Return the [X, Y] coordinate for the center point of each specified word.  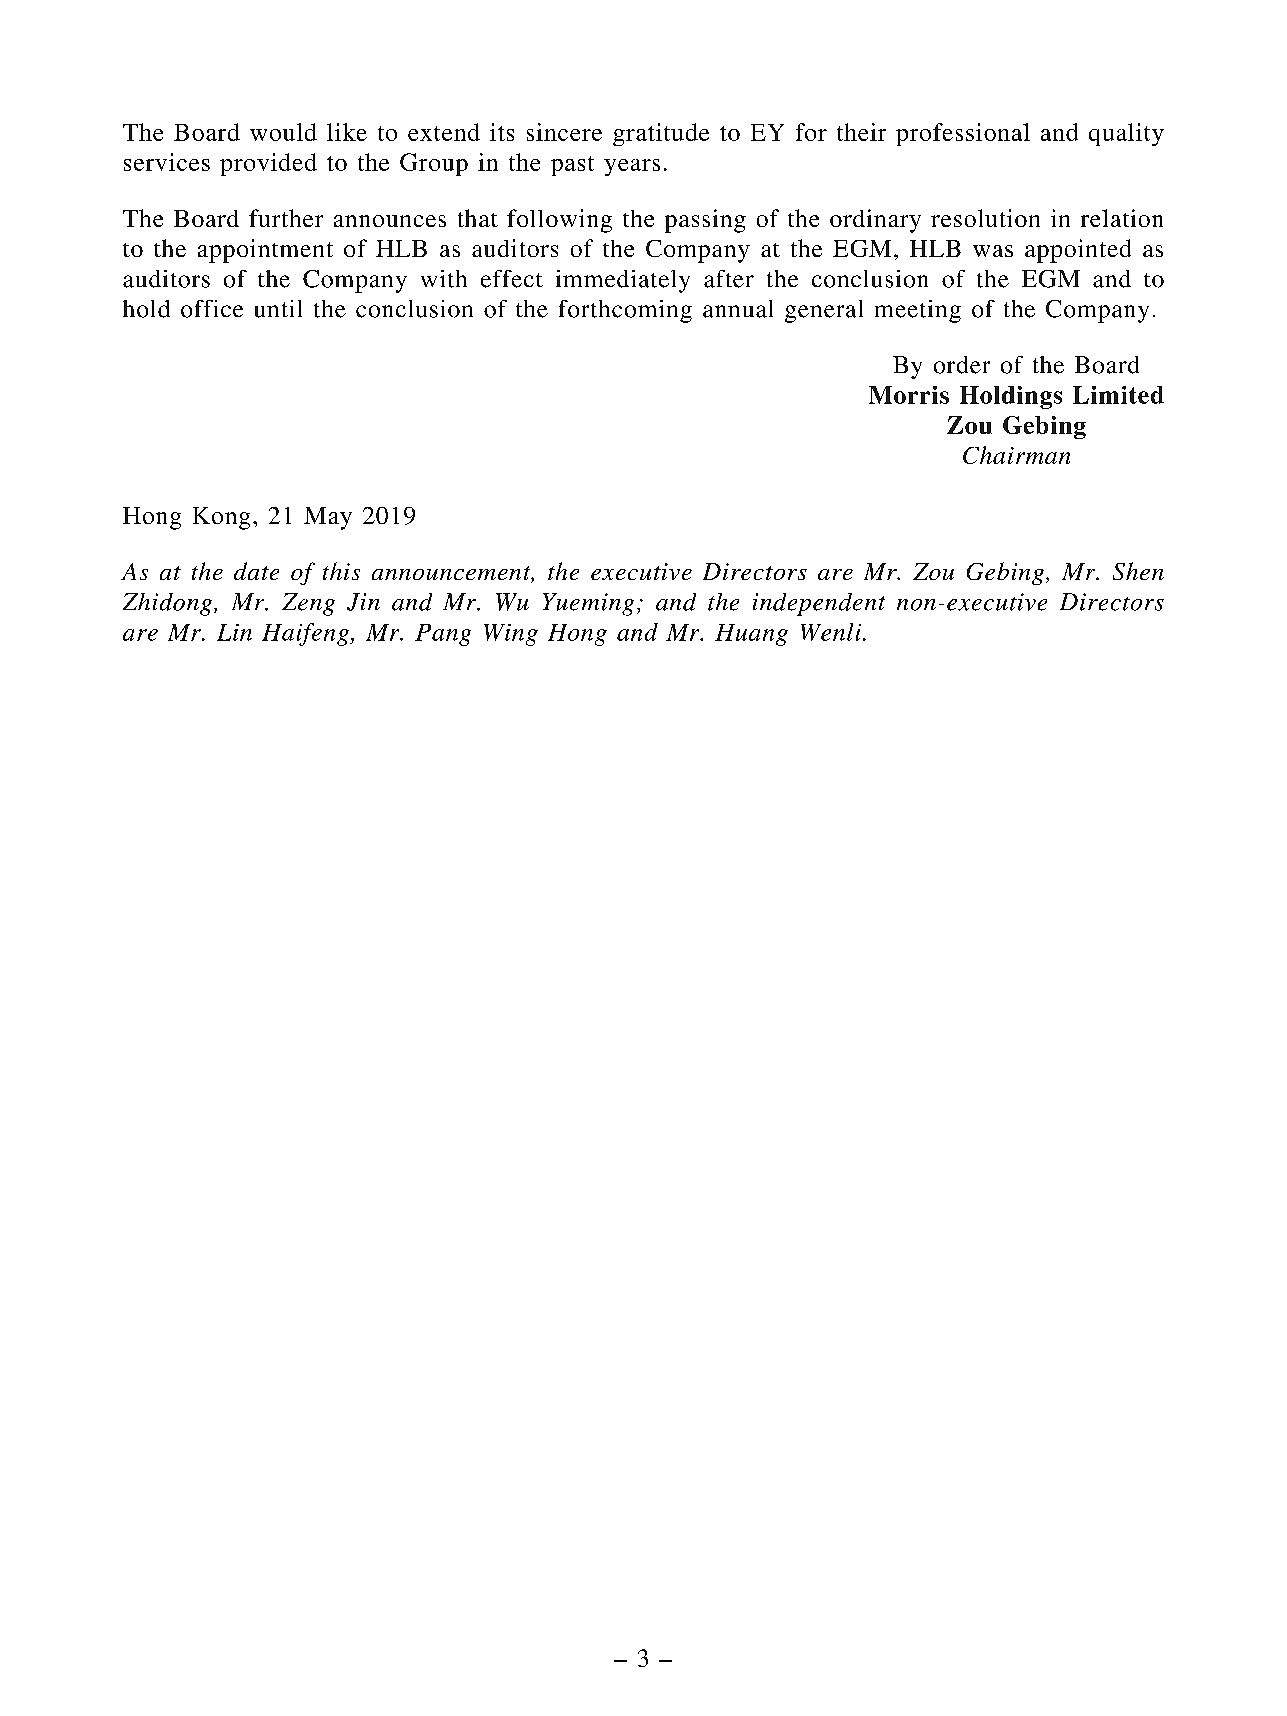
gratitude [661, 134]
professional [963, 134]
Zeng [308, 604]
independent [819, 604]
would [283, 132]
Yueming [588, 604]
